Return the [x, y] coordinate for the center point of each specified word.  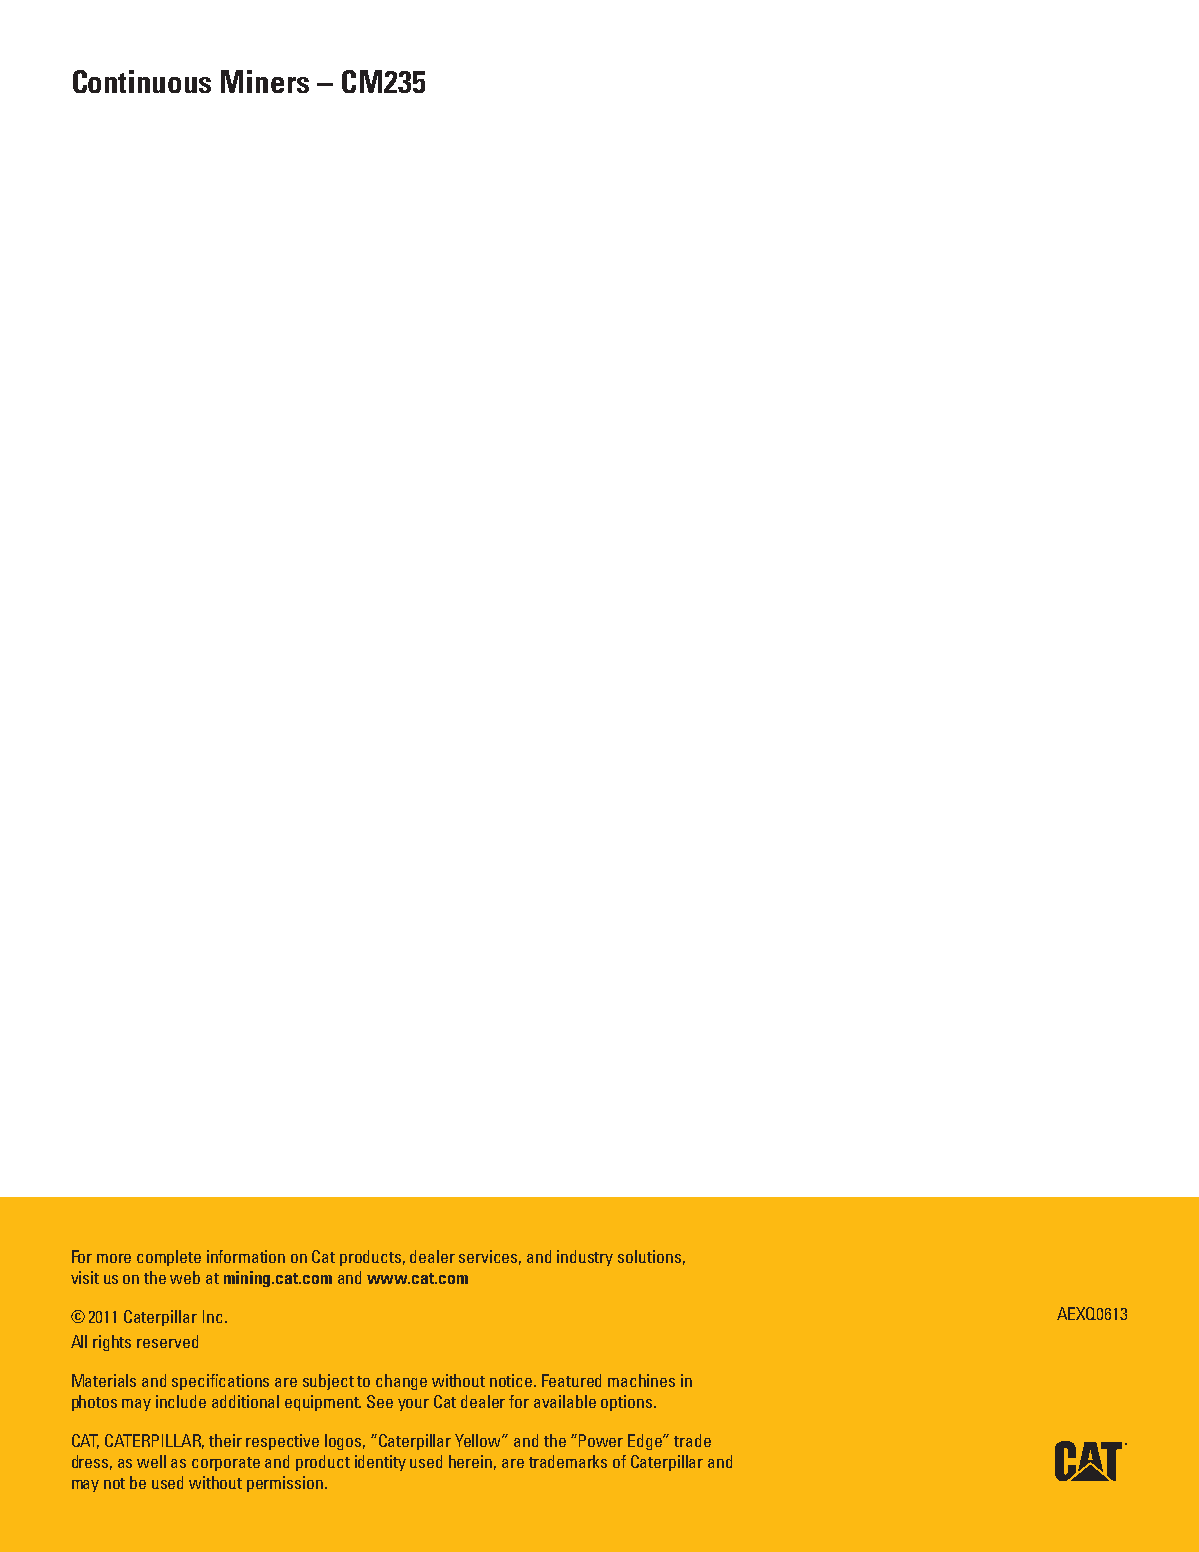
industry [585, 1258]
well [151, 1461]
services [490, 1257]
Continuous [142, 81]
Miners [265, 81]
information [246, 1256]
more [114, 1258]
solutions [649, 1256]
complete [169, 1258]
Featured [571, 1380]
